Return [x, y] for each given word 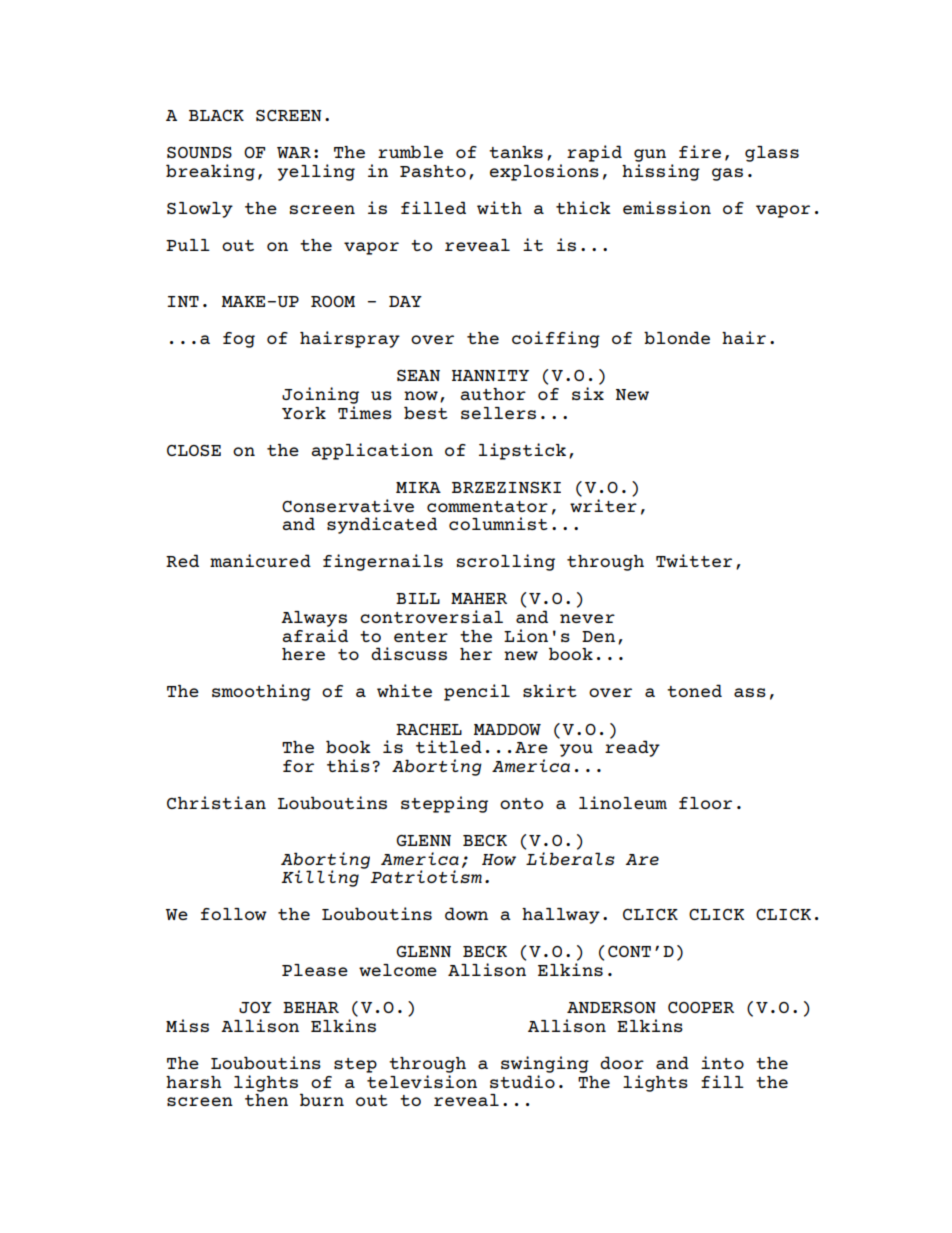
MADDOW [507, 729]
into [722, 1062]
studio [522, 1081]
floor [705, 803]
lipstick [522, 451]
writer [603, 505]
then [266, 1100]
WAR [294, 152]
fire [700, 151]
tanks [516, 152]
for [298, 766]
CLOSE [194, 450]
